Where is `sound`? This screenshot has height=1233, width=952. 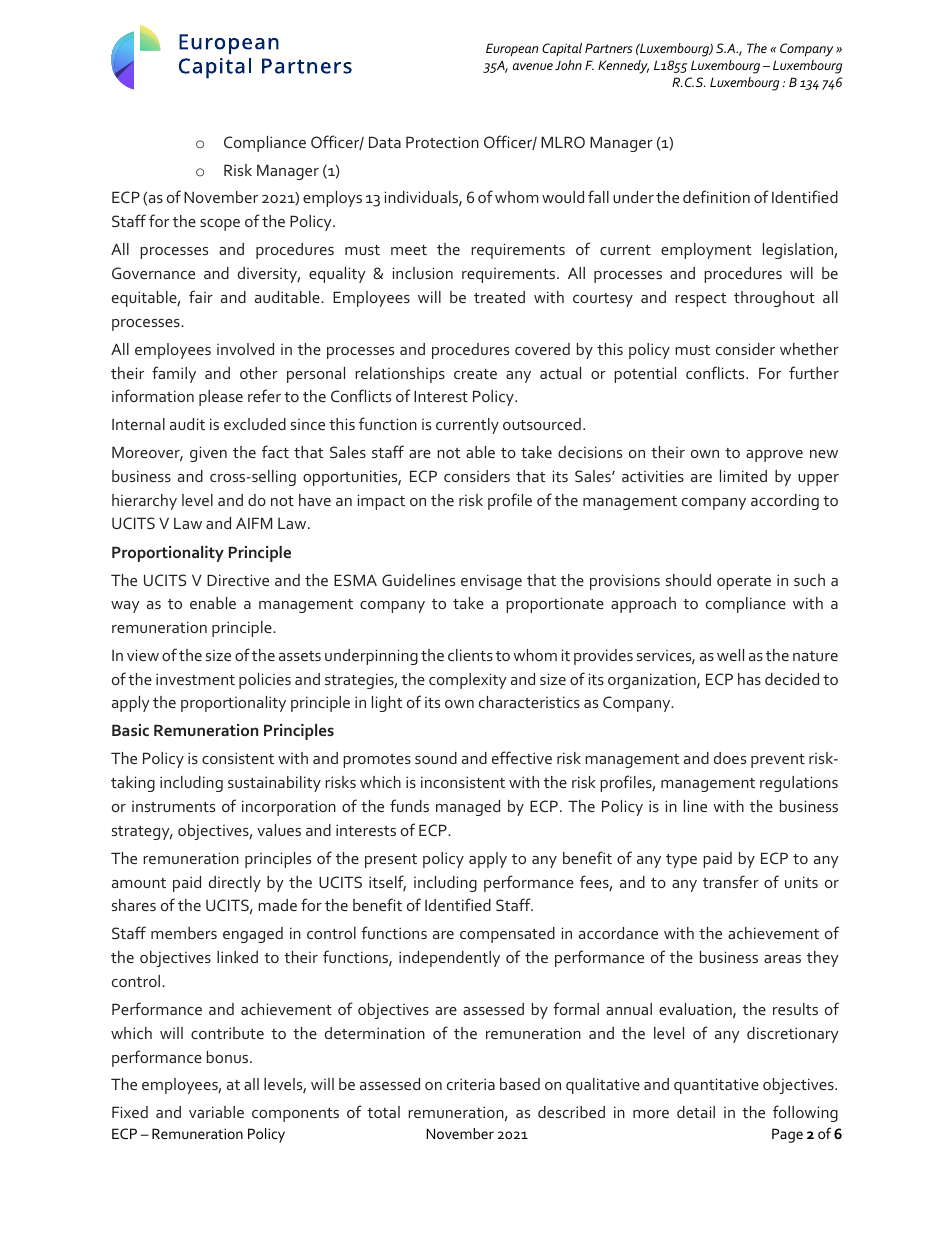 sound is located at coordinates (436, 758).
